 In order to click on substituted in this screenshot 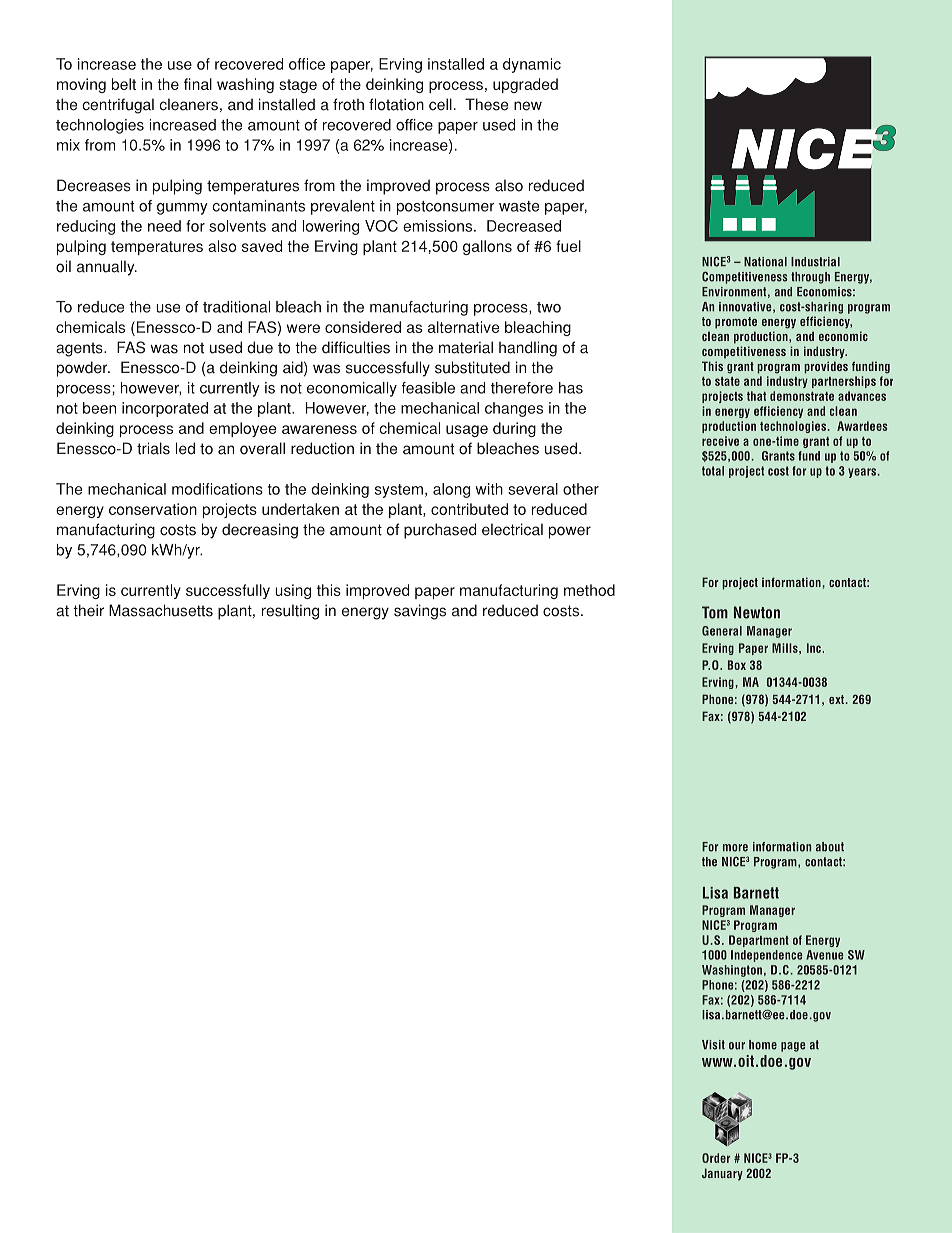, I will do `click(472, 367)`.
